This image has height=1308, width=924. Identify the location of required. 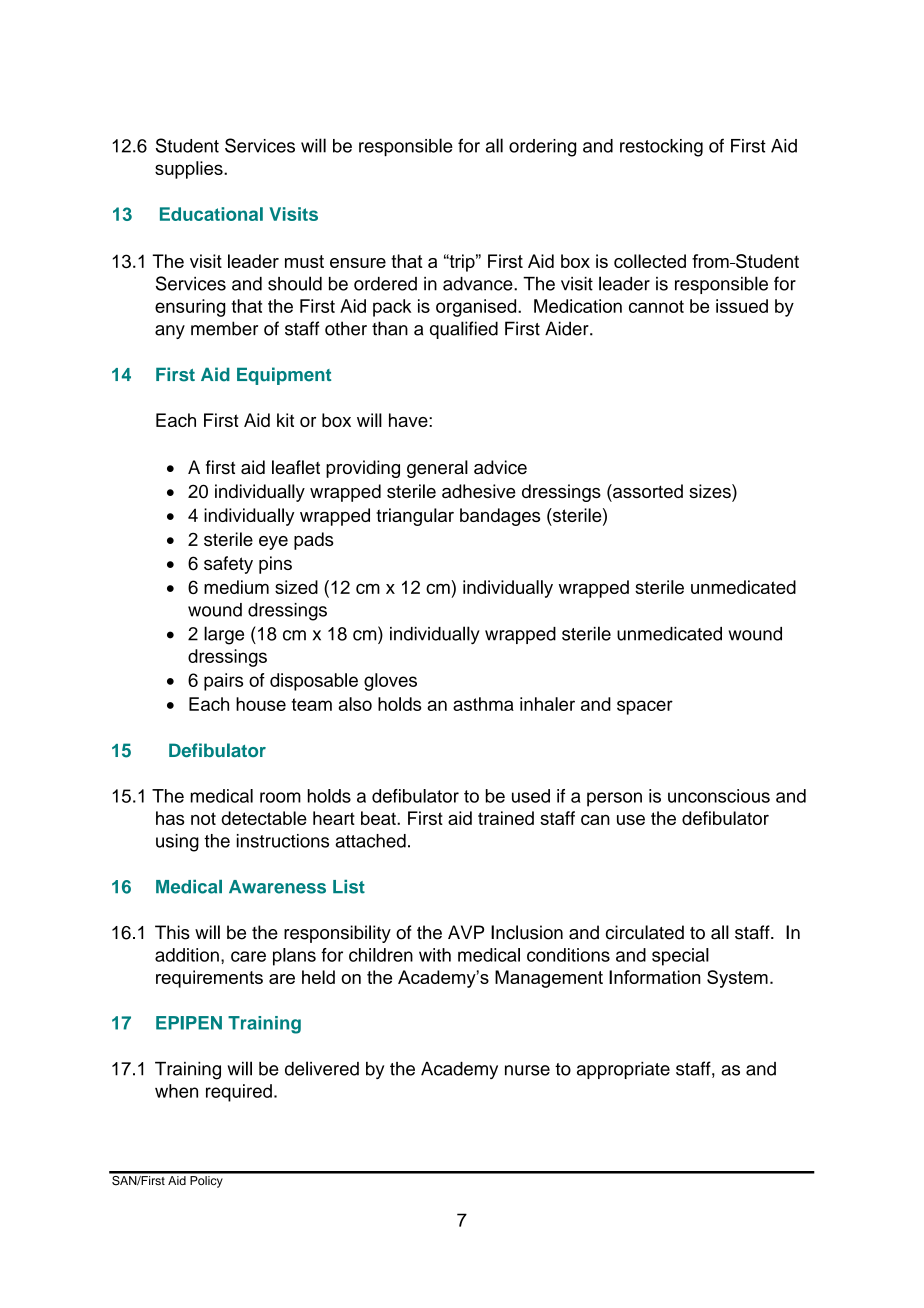
(239, 1093).
